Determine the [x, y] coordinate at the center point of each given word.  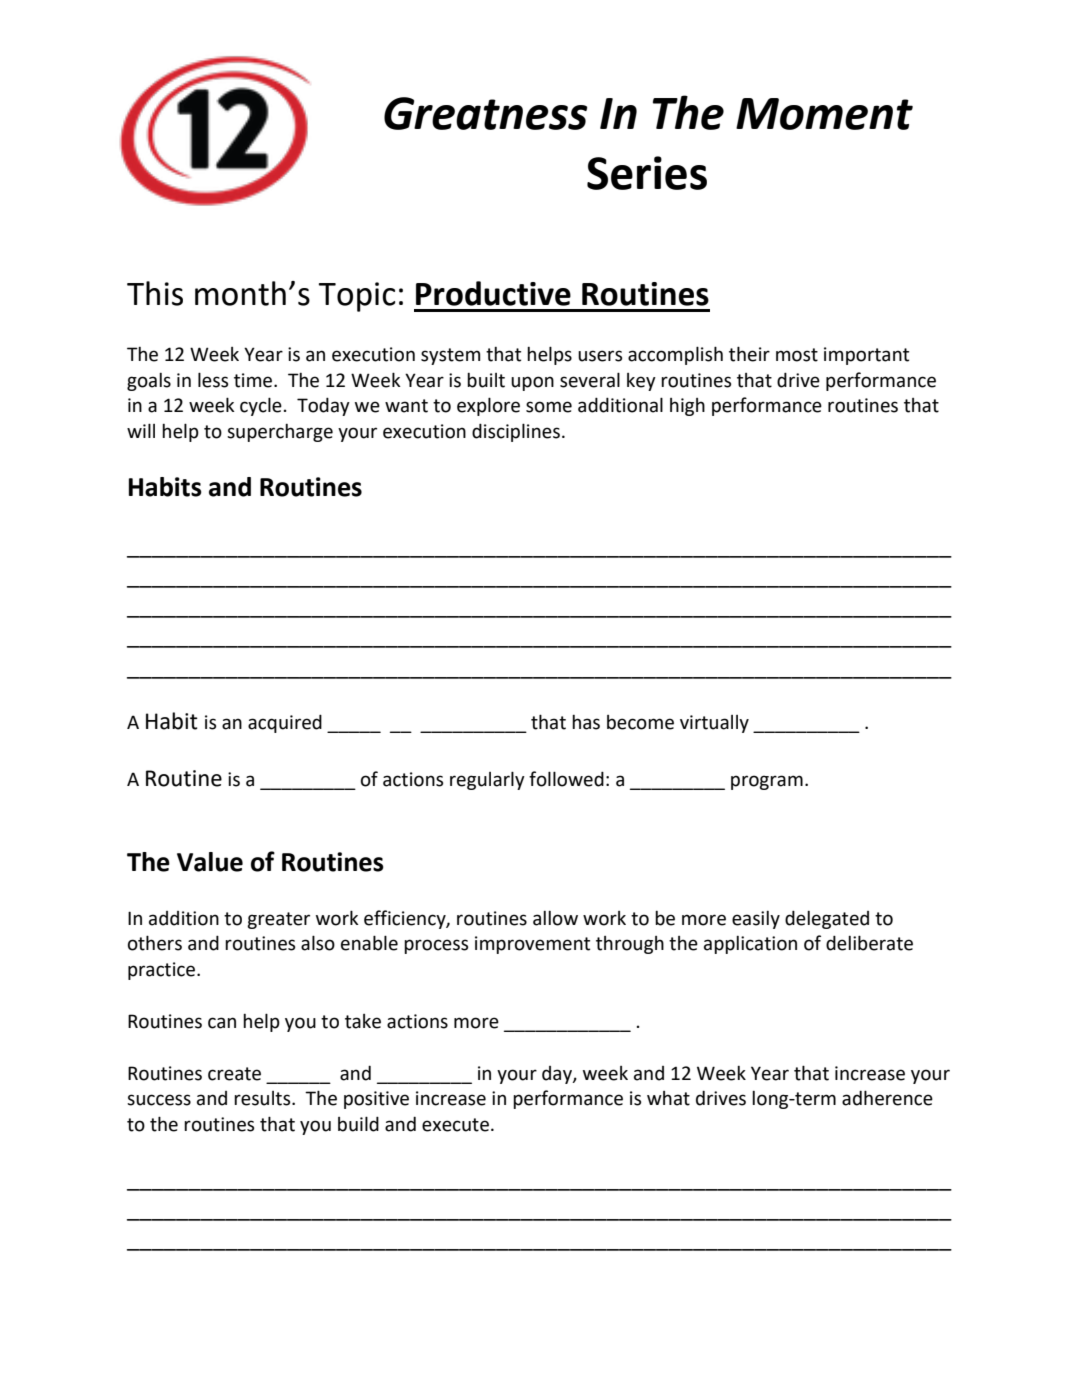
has [586, 722]
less [213, 380]
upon [532, 383]
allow [555, 918]
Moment [824, 114]
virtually [714, 724]
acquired [285, 723]
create [234, 1074]
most [797, 355]
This [155, 293]
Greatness [485, 113]
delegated [827, 919]
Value [210, 862]
